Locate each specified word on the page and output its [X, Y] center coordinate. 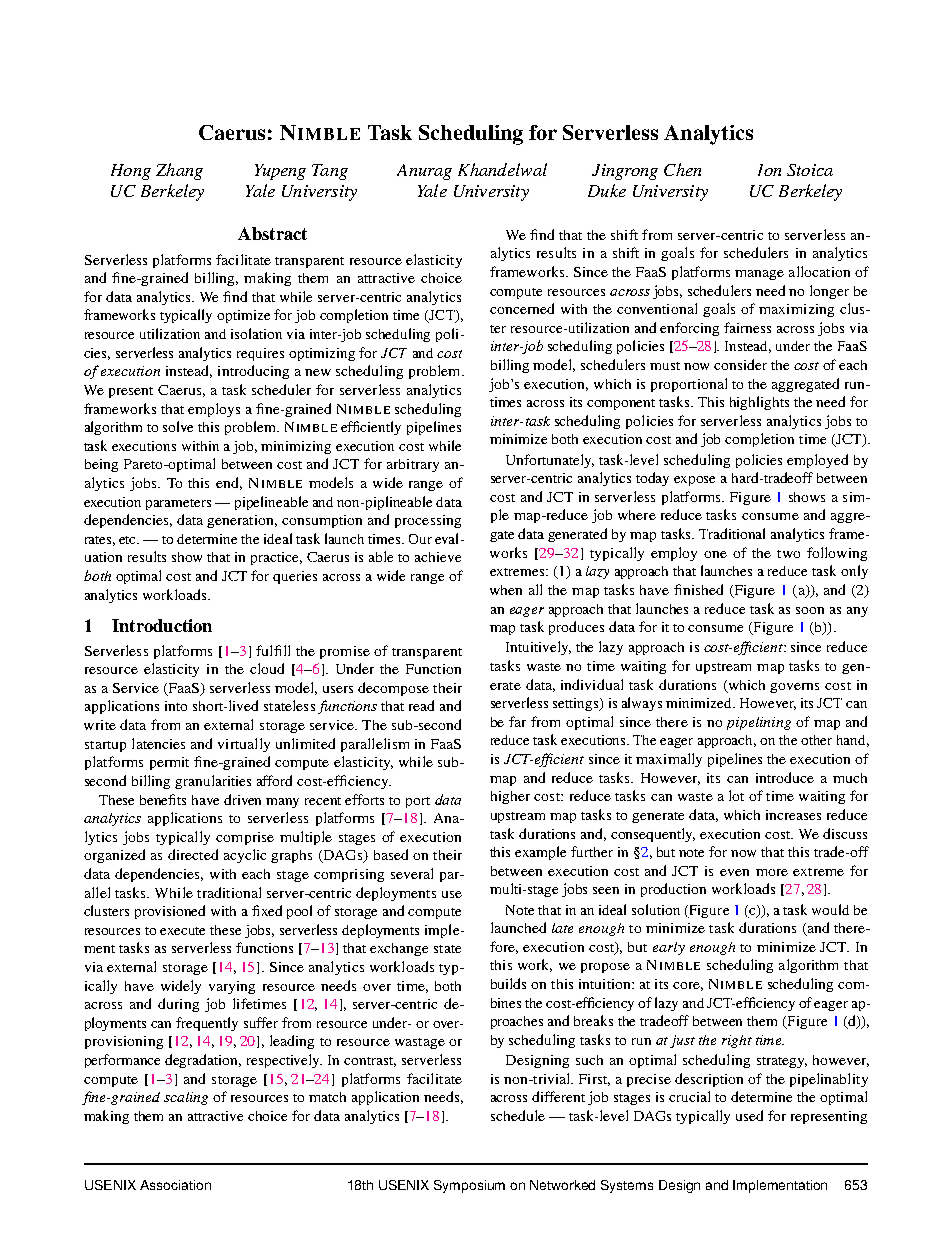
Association [175, 1185]
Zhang [179, 171]
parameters [178, 504]
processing [428, 521]
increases [793, 815]
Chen [682, 169]
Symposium [469, 1186]
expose [694, 481]
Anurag [424, 172]
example [540, 853]
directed [193, 854]
